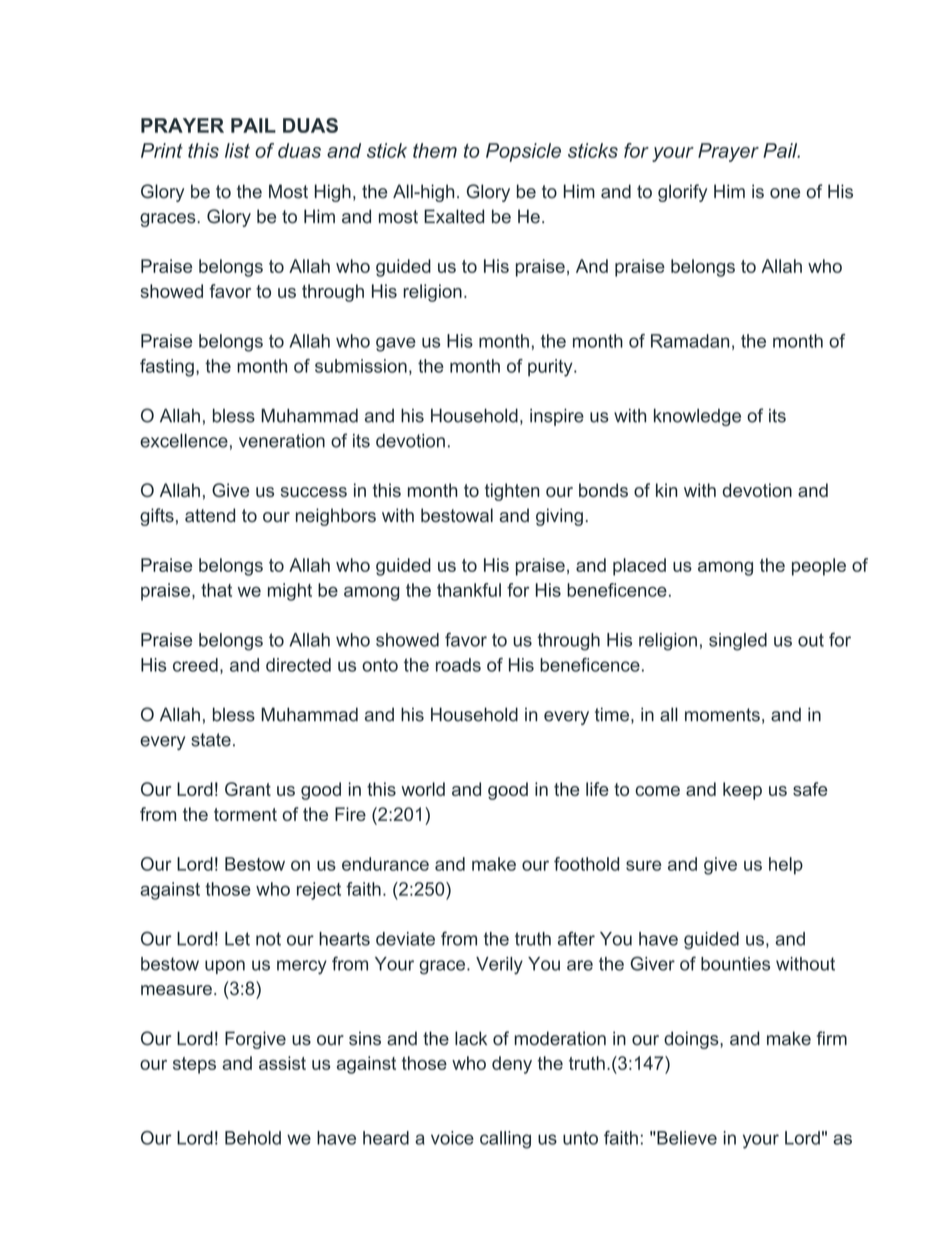 The height and width of the document is (1233, 952). Describe the element at coordinates (785, 193) in the document. I see `one` at that location.
